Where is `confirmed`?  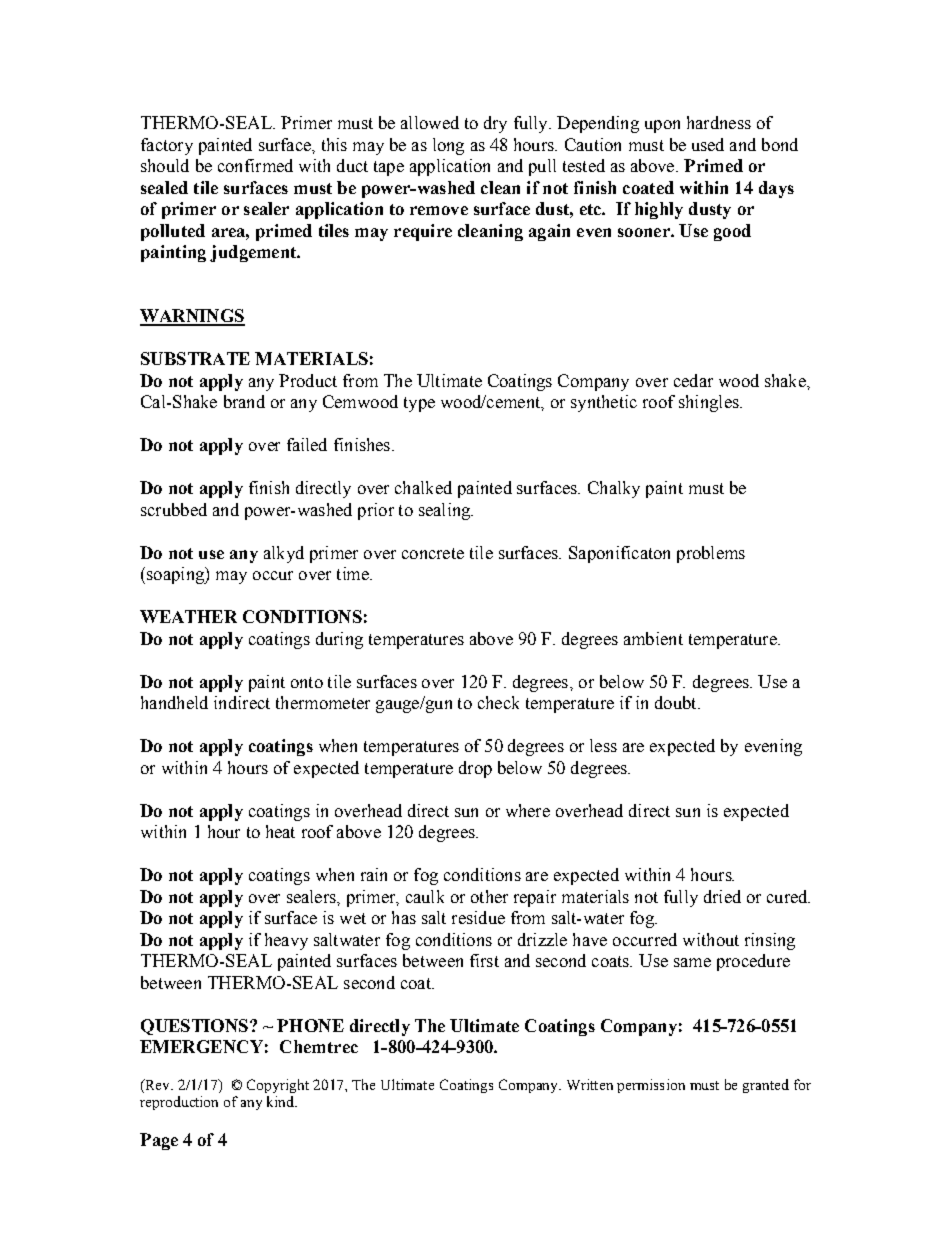
confirmed is located at coordinates (255, 165).
